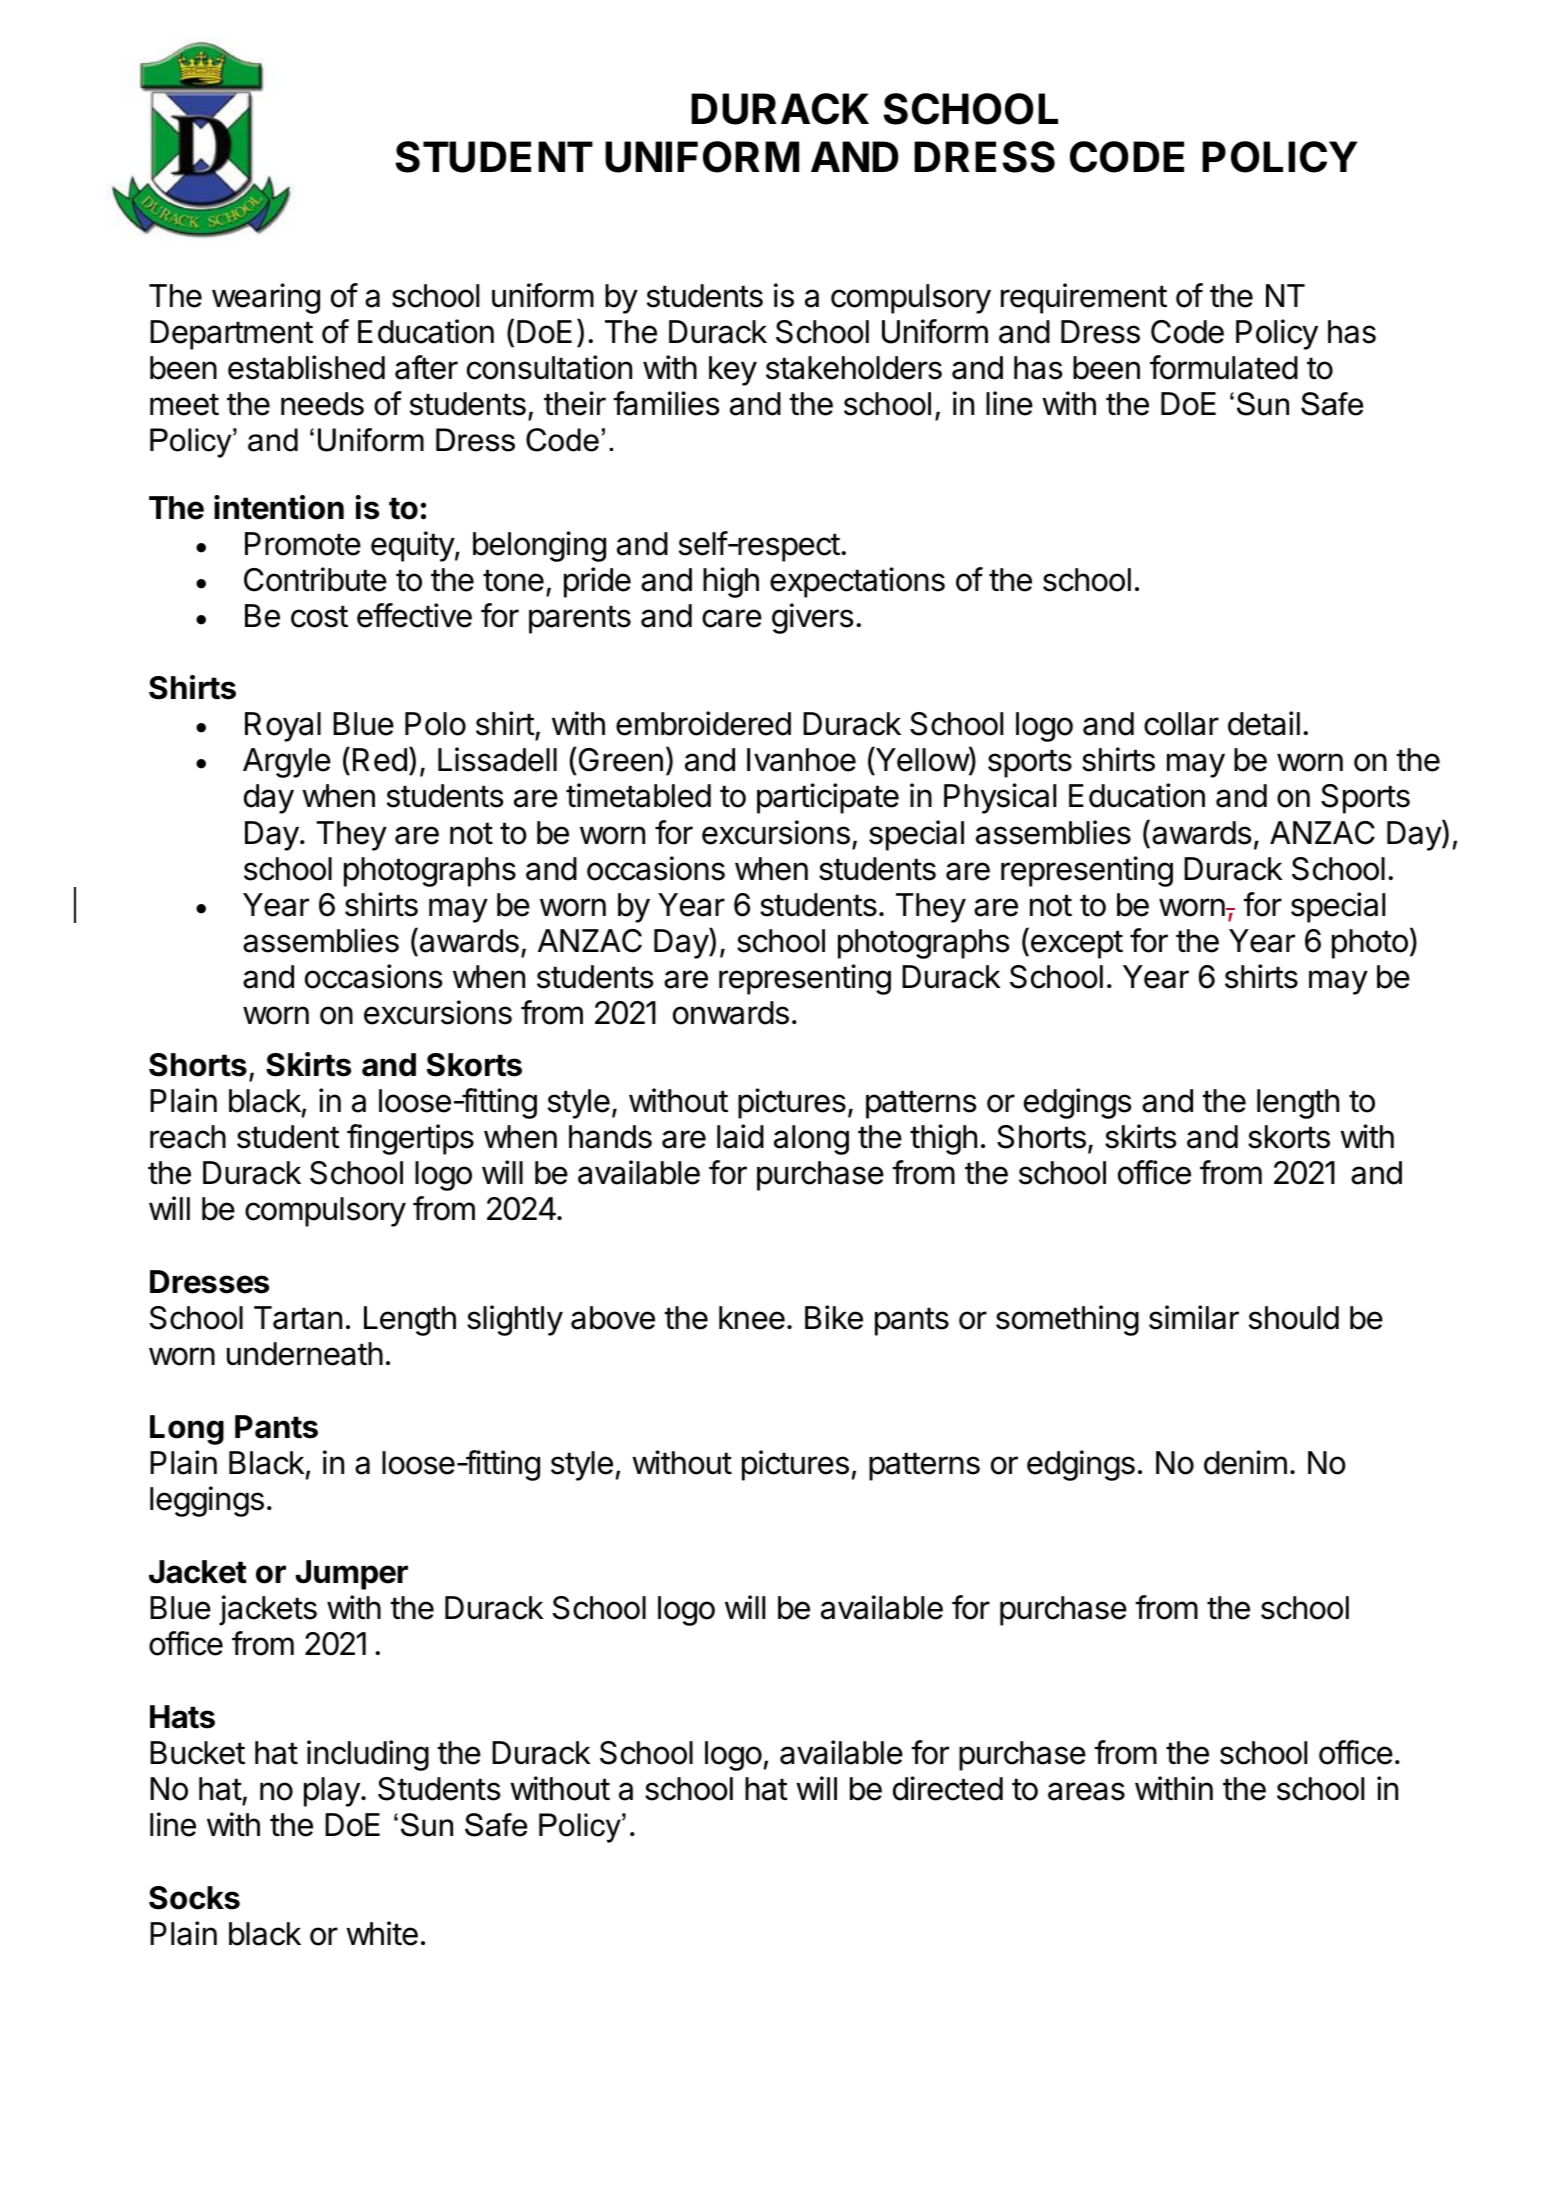 The width and height of the image is (1557, 2202). I want to click on directed, so click(948, 1788).
